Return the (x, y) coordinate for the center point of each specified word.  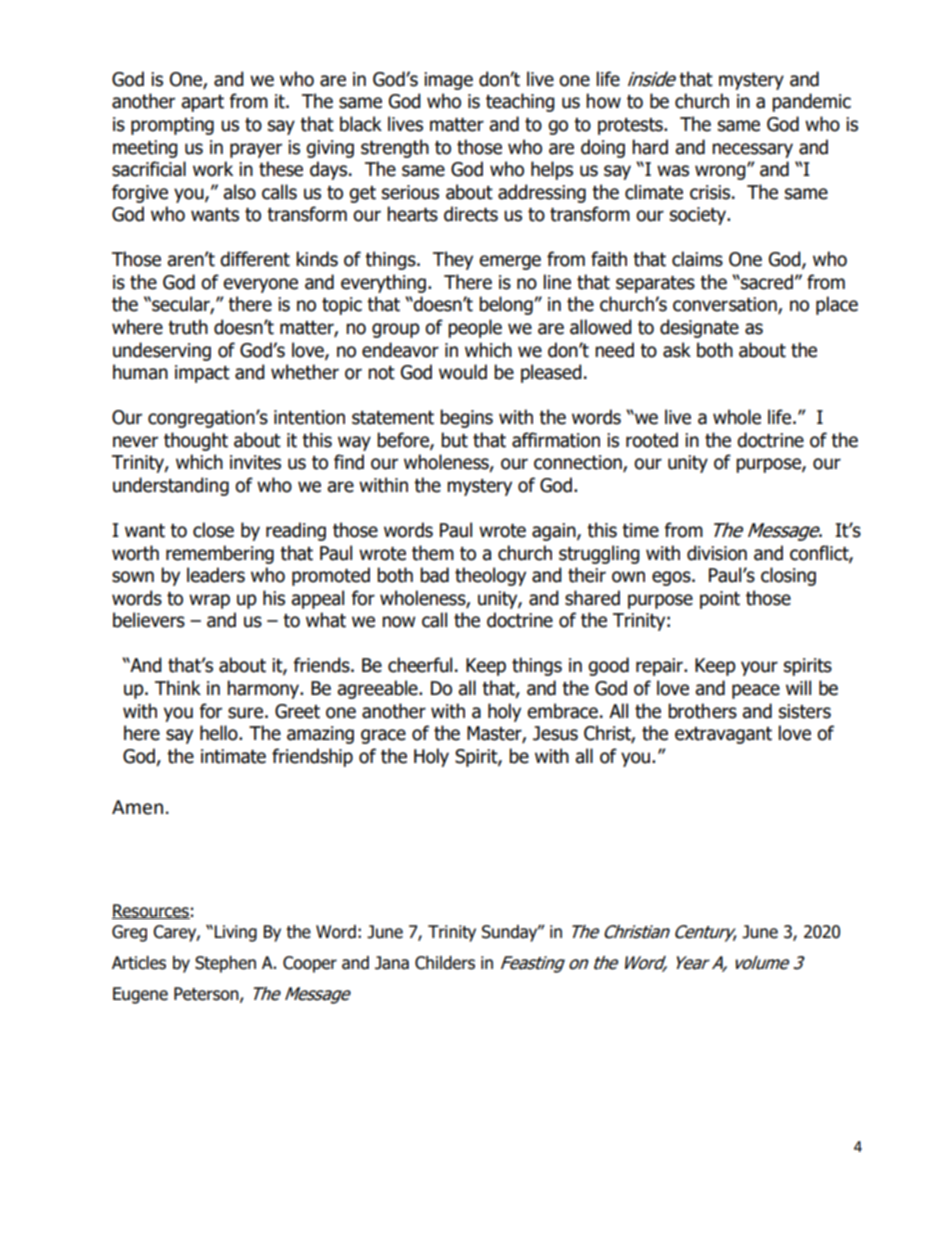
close (213, 530)
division (717, 553)
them (433, 553)
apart (202, 103)
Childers (445, 963)
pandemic (811, 102)
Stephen (225, 964)
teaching (520, 102)
